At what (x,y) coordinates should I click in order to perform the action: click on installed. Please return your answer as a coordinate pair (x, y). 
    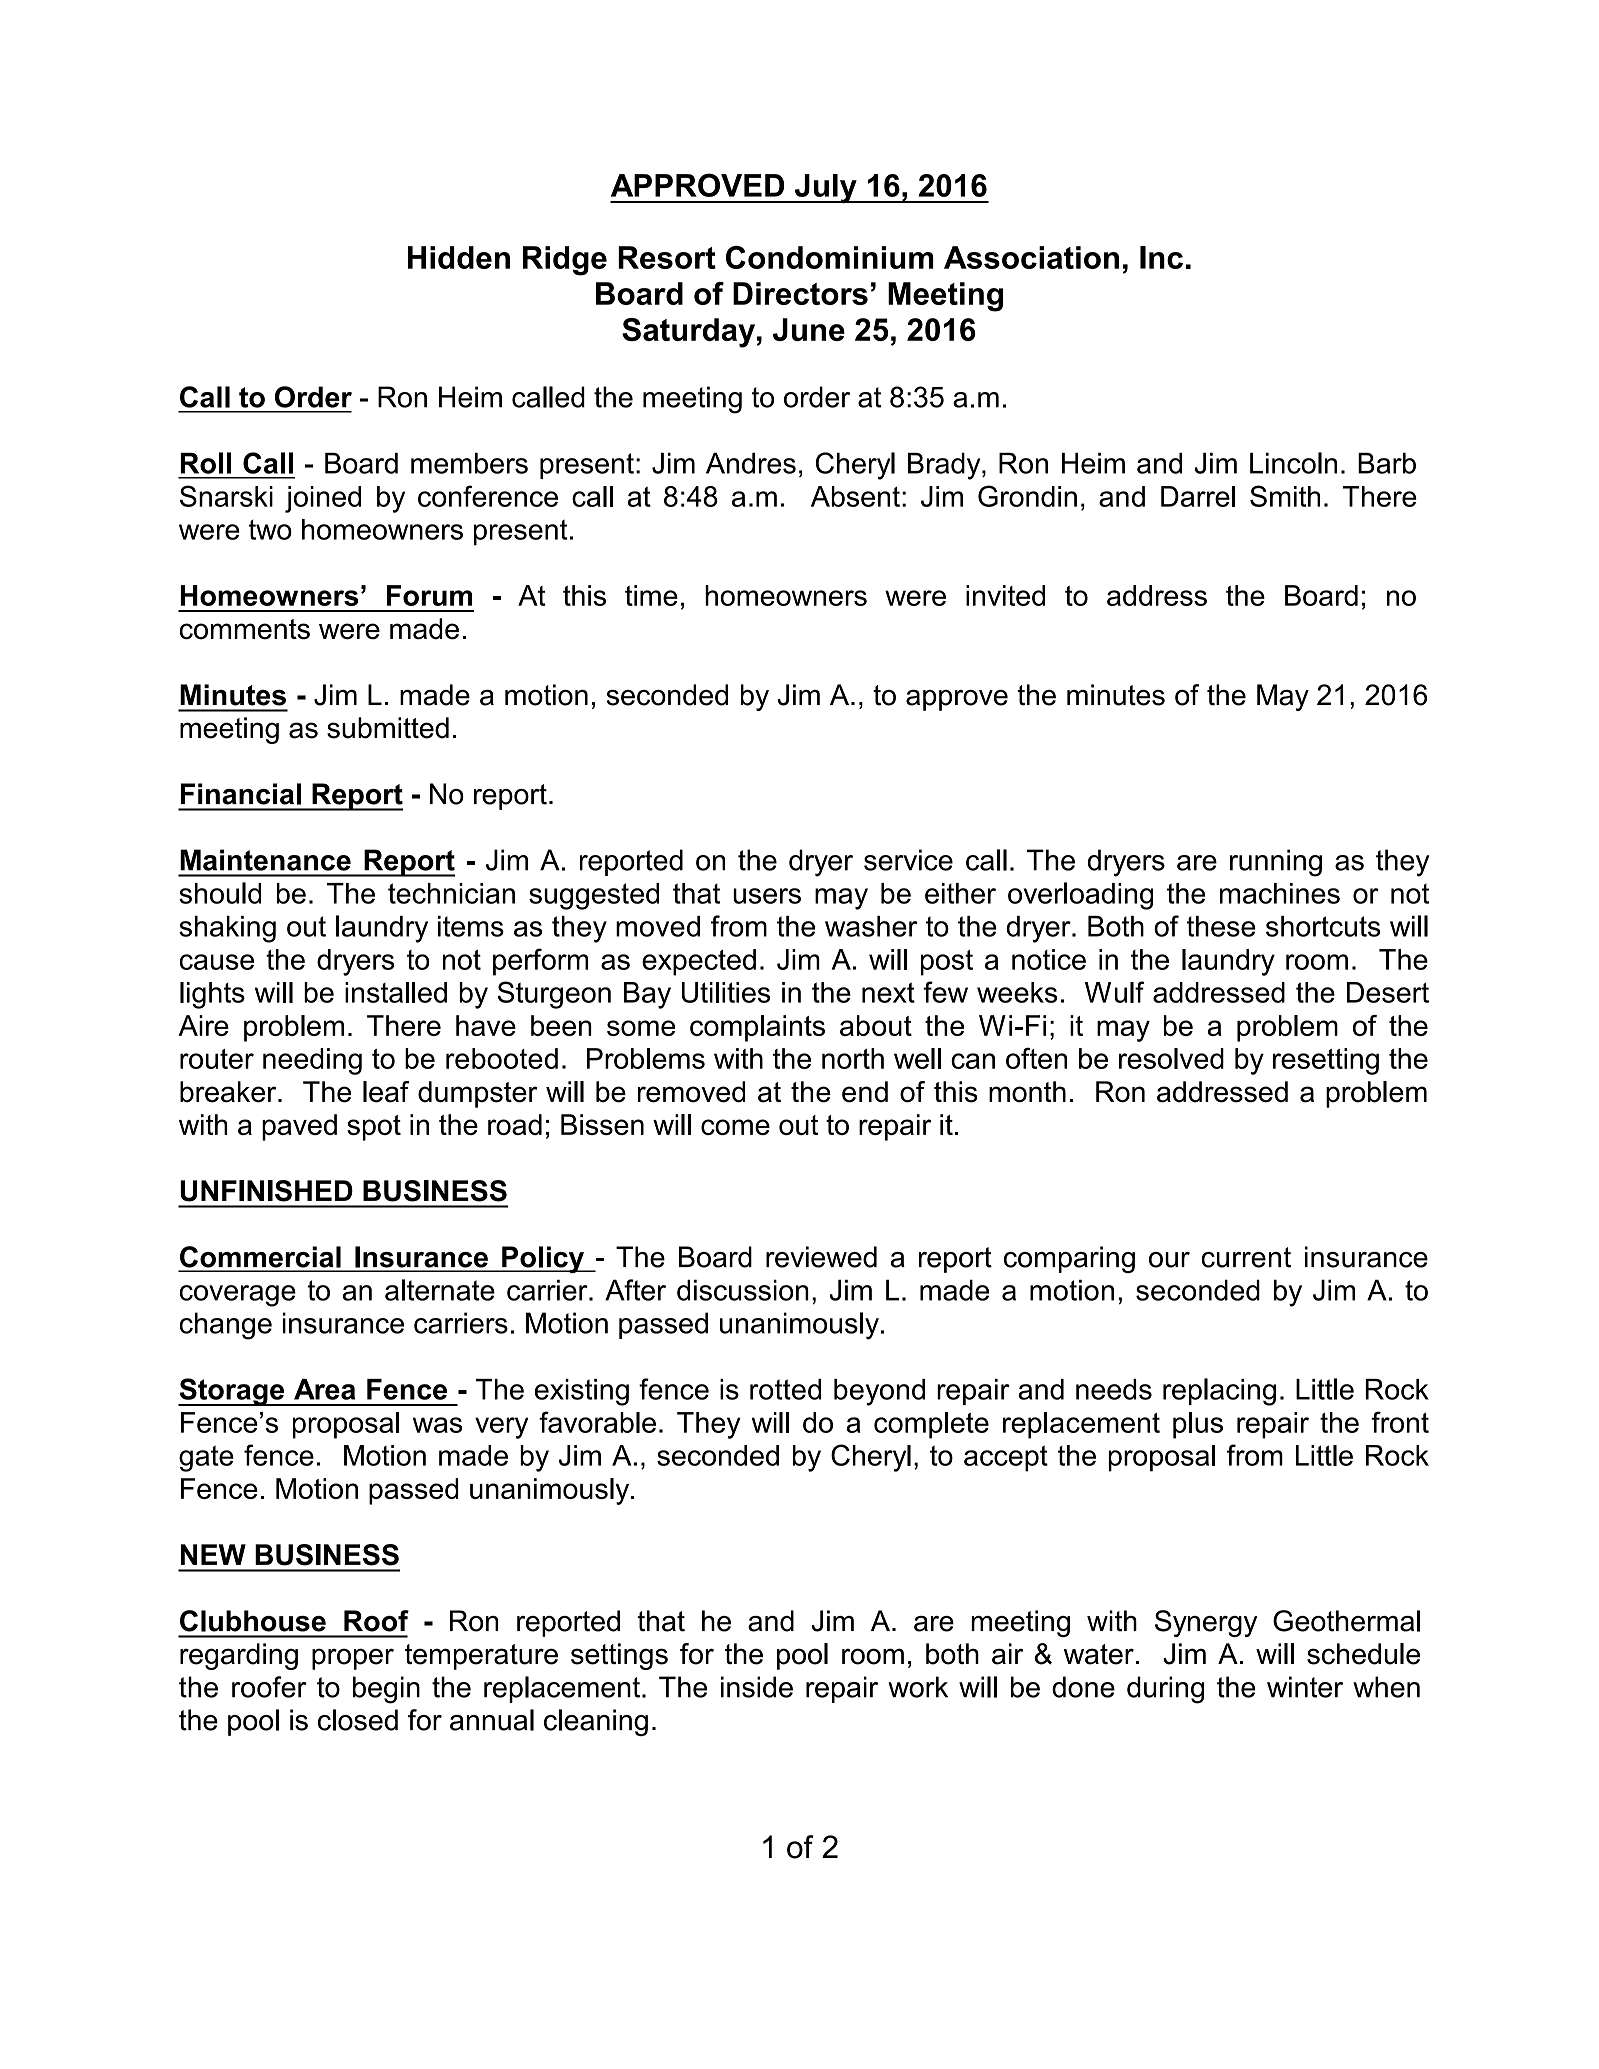
    Looking at the image, I should click on (396, 992).
